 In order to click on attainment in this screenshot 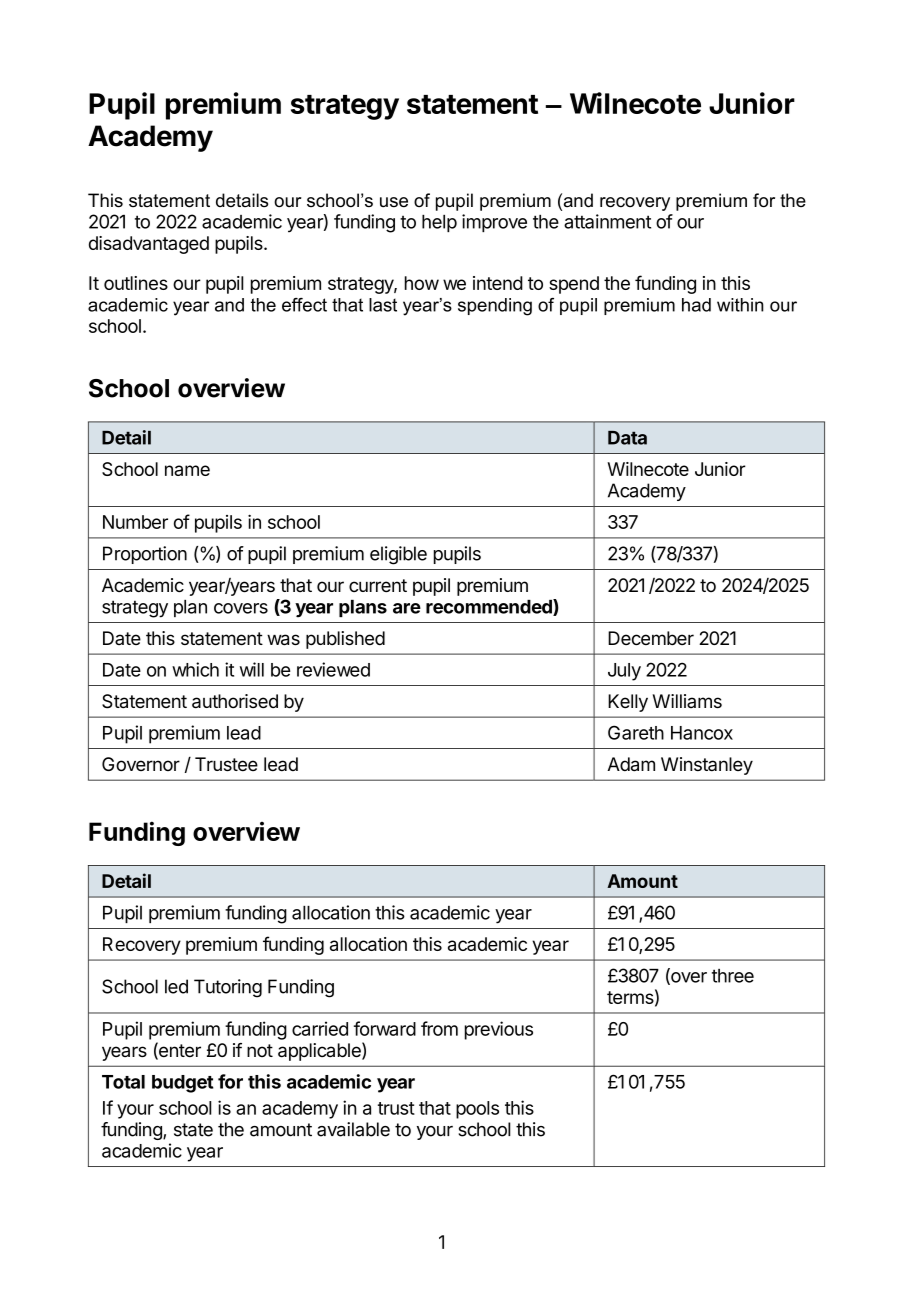, I will do `click(607, 221)`.
